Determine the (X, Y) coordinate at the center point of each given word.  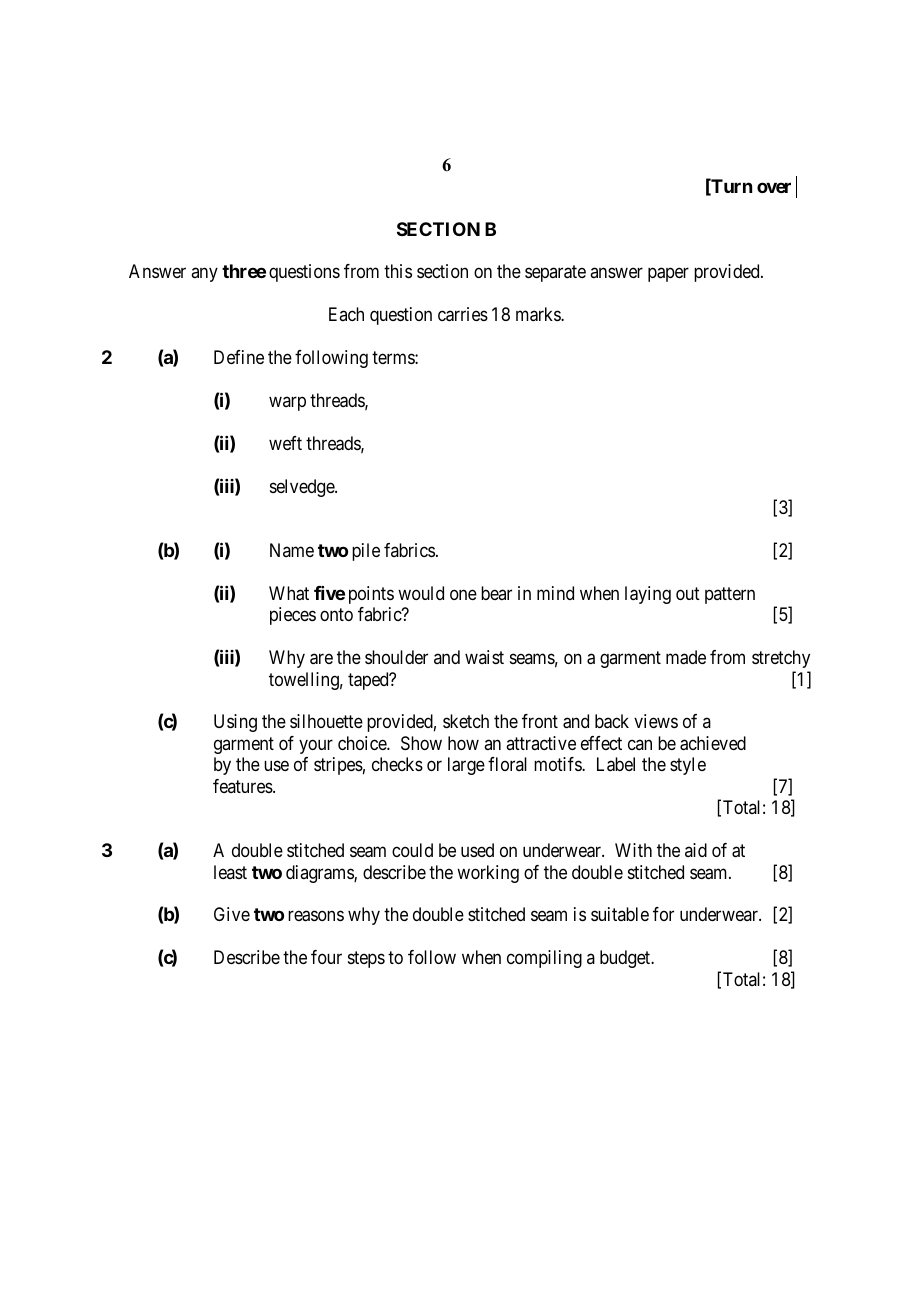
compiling (544, 959)
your (316, 746)
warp (287, 403)
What (289, 593)
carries (463, 314)
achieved (713, 743)
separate (555, 273)
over (774, 187)
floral (507, 764)
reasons (316, 916)
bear (496, 593)
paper (668, 275)
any (204, 275)
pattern (730, 595)
